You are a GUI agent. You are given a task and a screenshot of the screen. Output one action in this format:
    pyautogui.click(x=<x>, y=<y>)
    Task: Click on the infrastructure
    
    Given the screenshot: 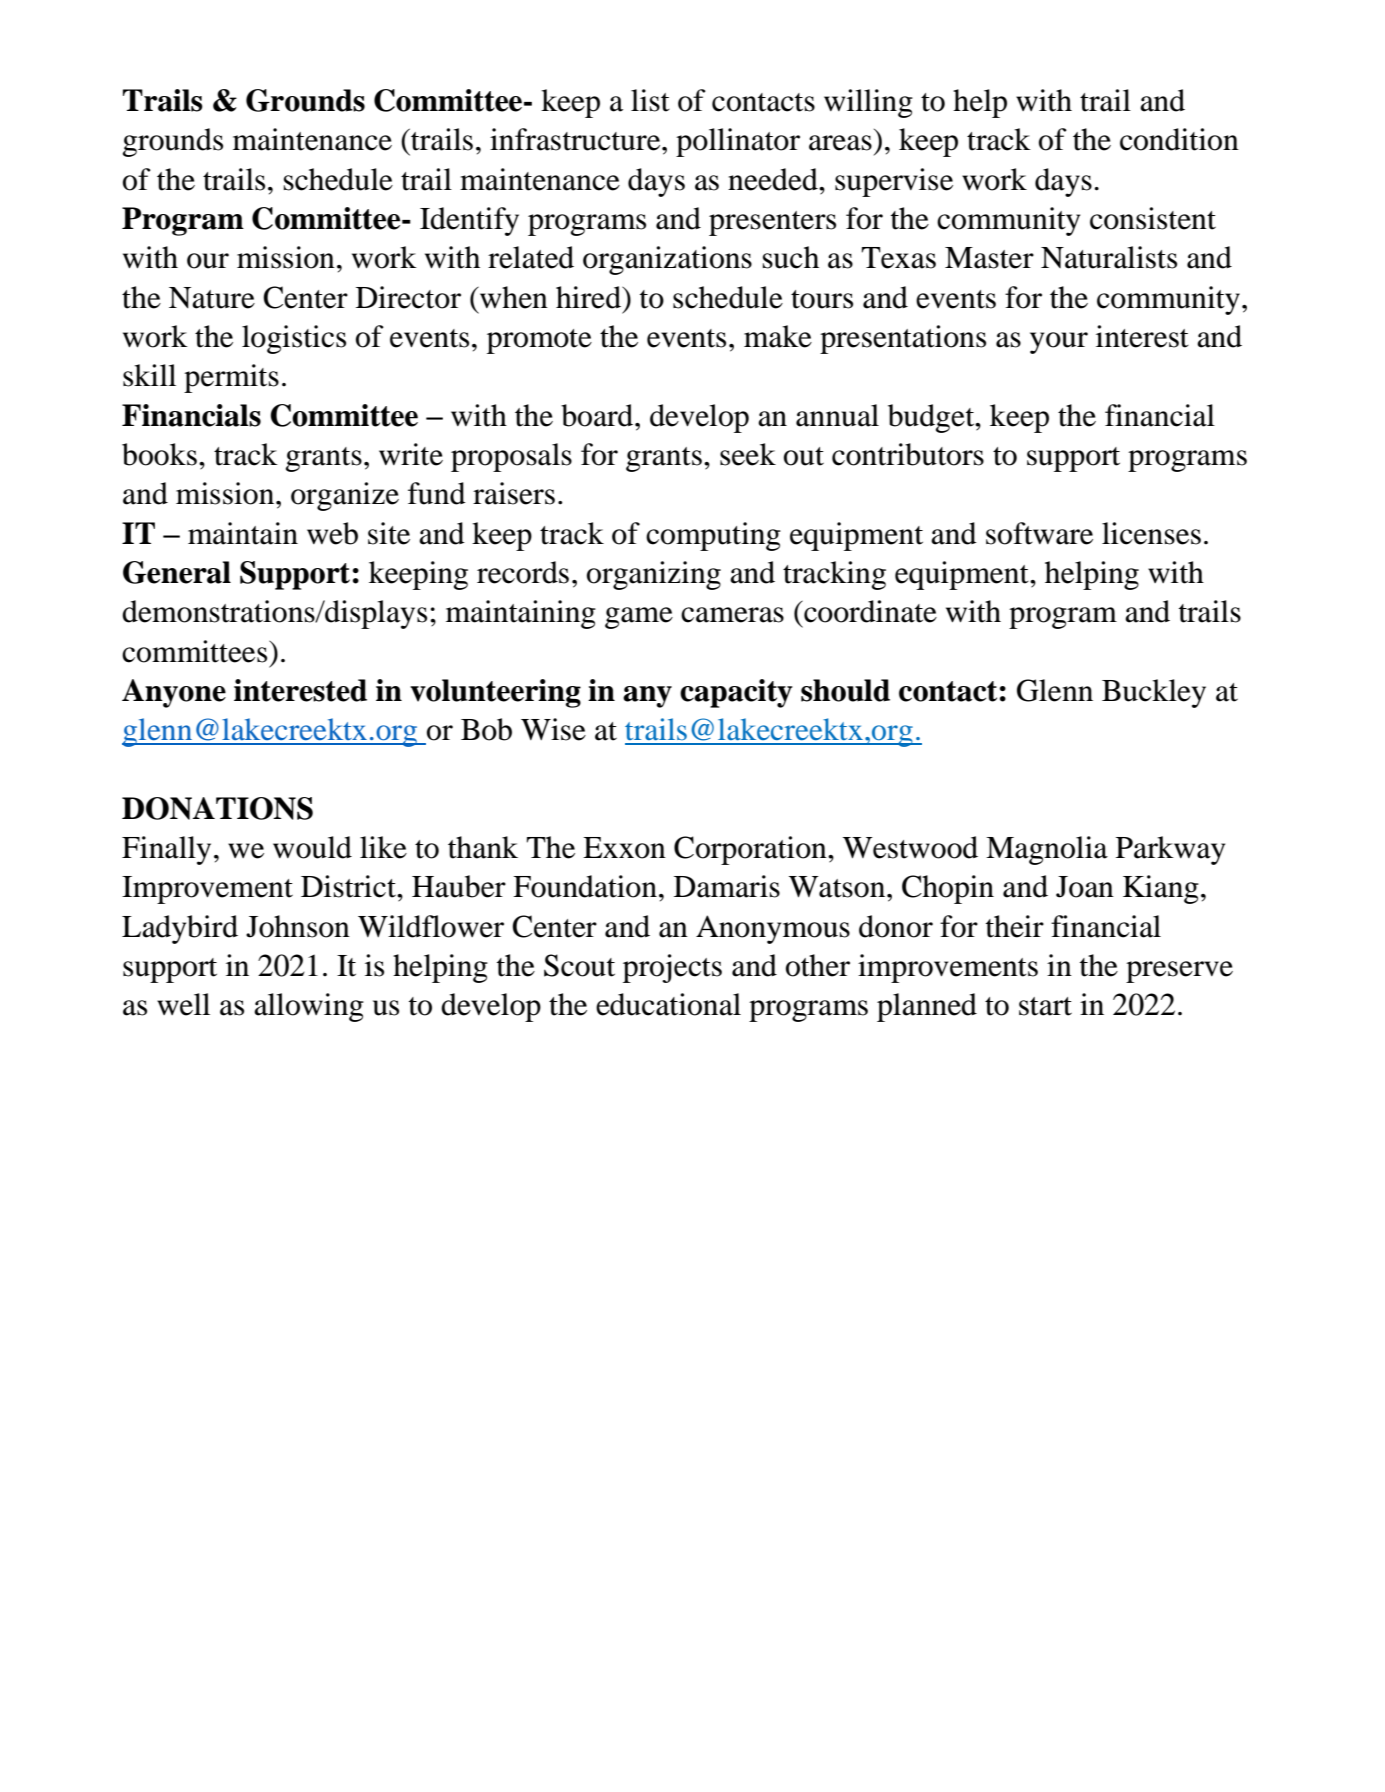 What is the action you would take?
    pyautogui.click(x=576, y=139)
